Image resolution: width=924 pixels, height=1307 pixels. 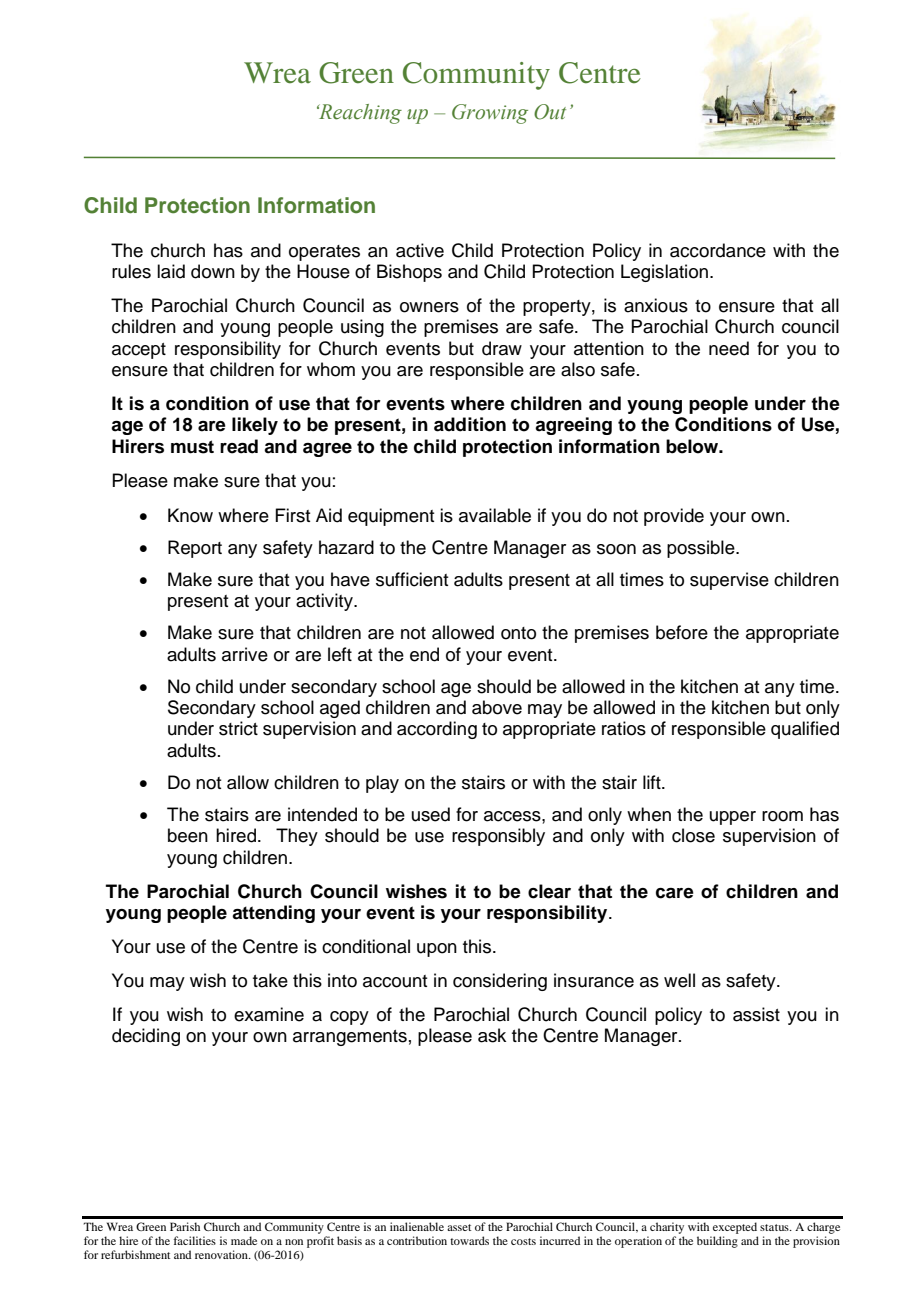 What do you see at coordinates (490, 114) in the page?
I see `Growing` at bounding box center [490, 114].
